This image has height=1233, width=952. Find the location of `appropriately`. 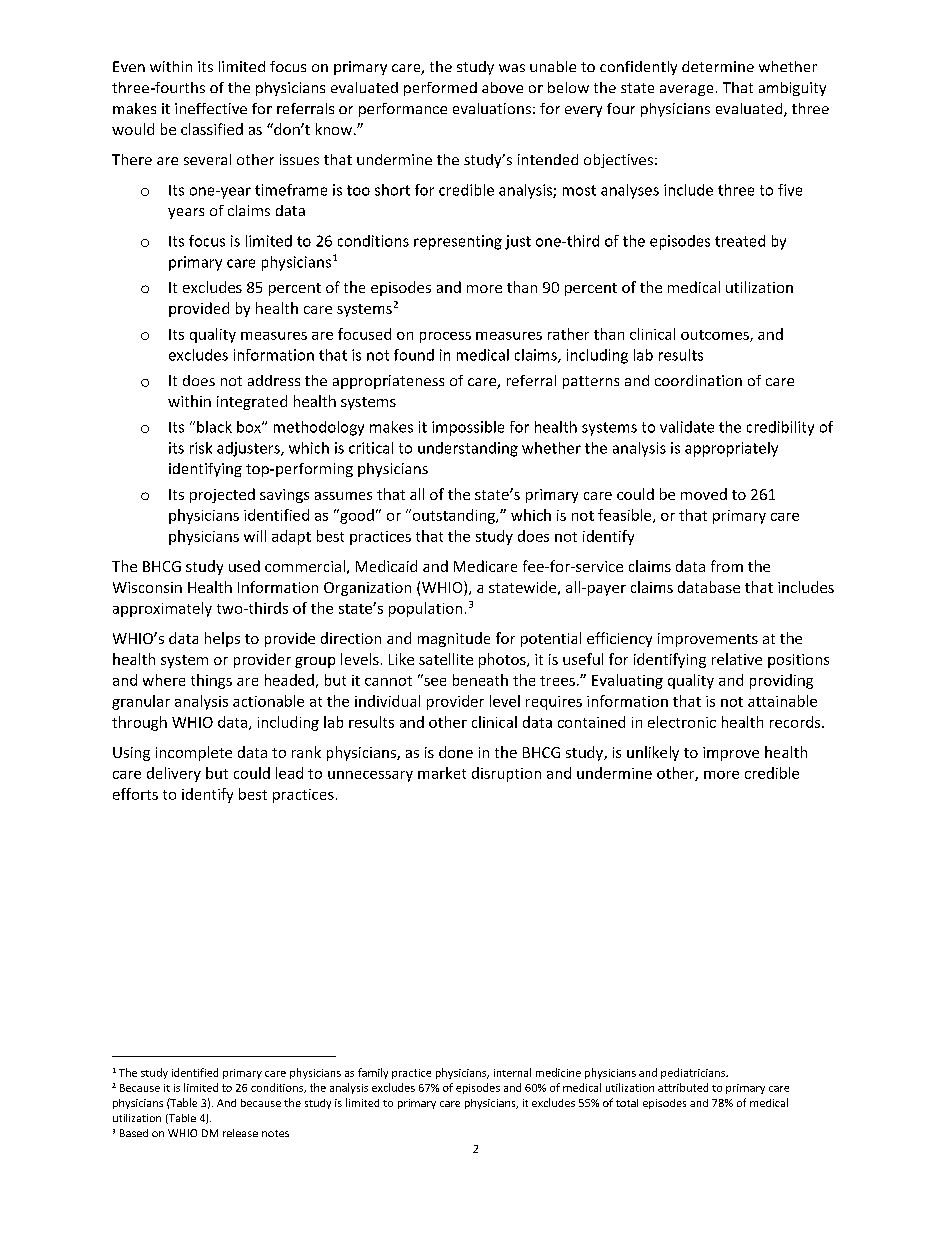

appropriately is located at coordinates (731, 449).
